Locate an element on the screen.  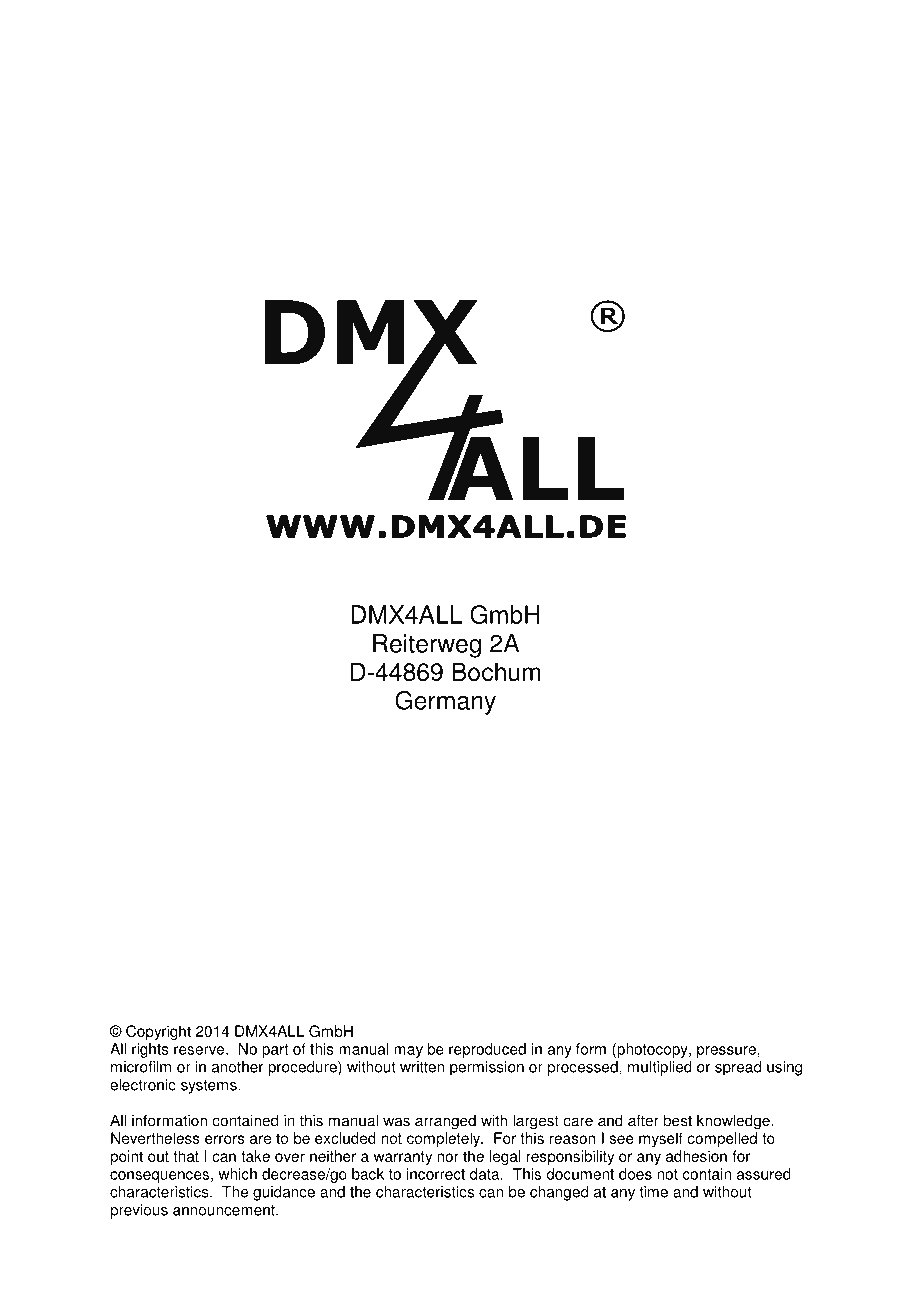
pressure is located at coordinates (726, 1052).
